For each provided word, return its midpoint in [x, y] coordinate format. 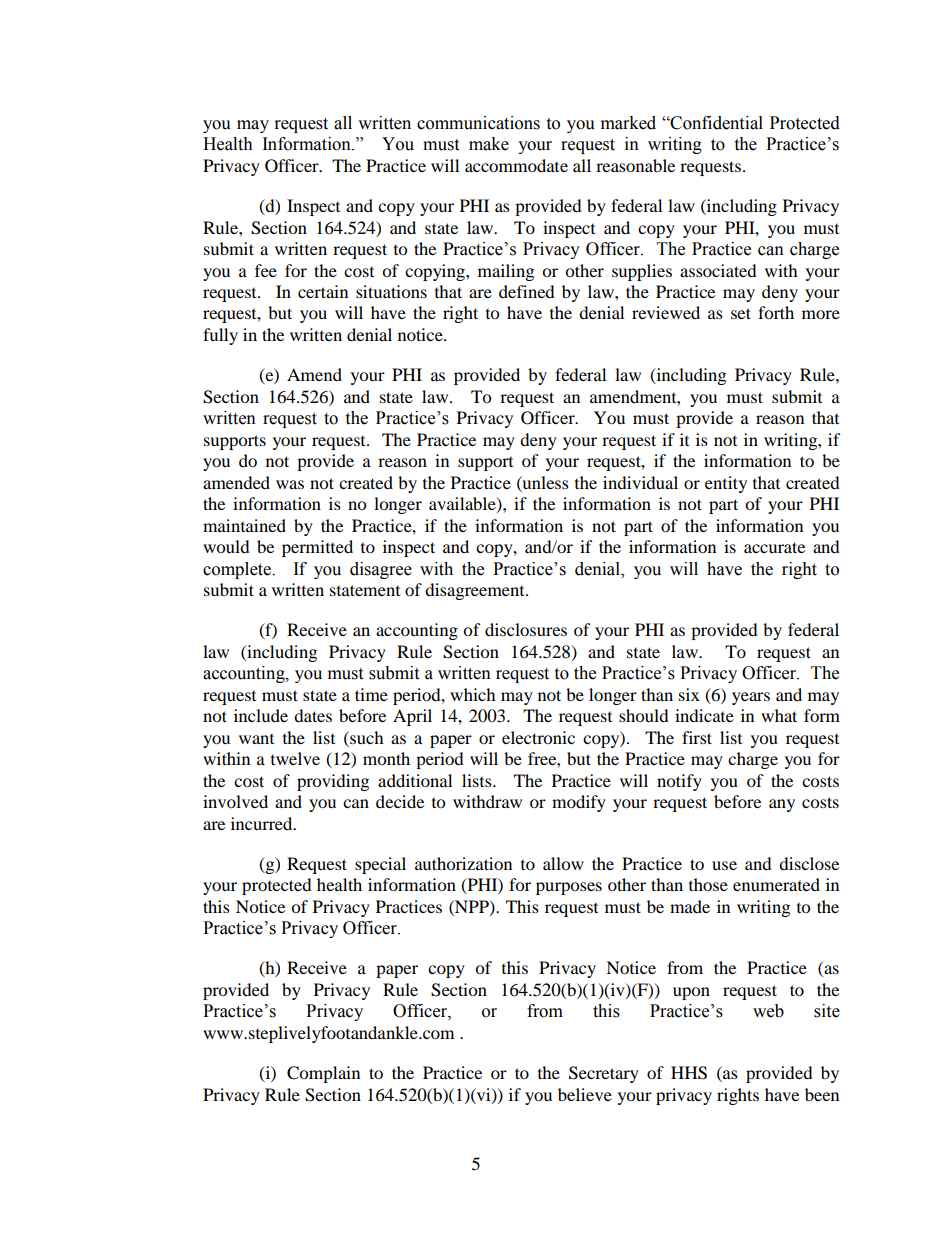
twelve [295, 758]
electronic [538, 737]
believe [585, 1094]
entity [726, 484]
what [779, 715]
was [290, 484]
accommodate [516, 165]
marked [628, 123]
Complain [323, 1074]
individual [640, 482]
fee [266, 270]
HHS [689, 1073]
